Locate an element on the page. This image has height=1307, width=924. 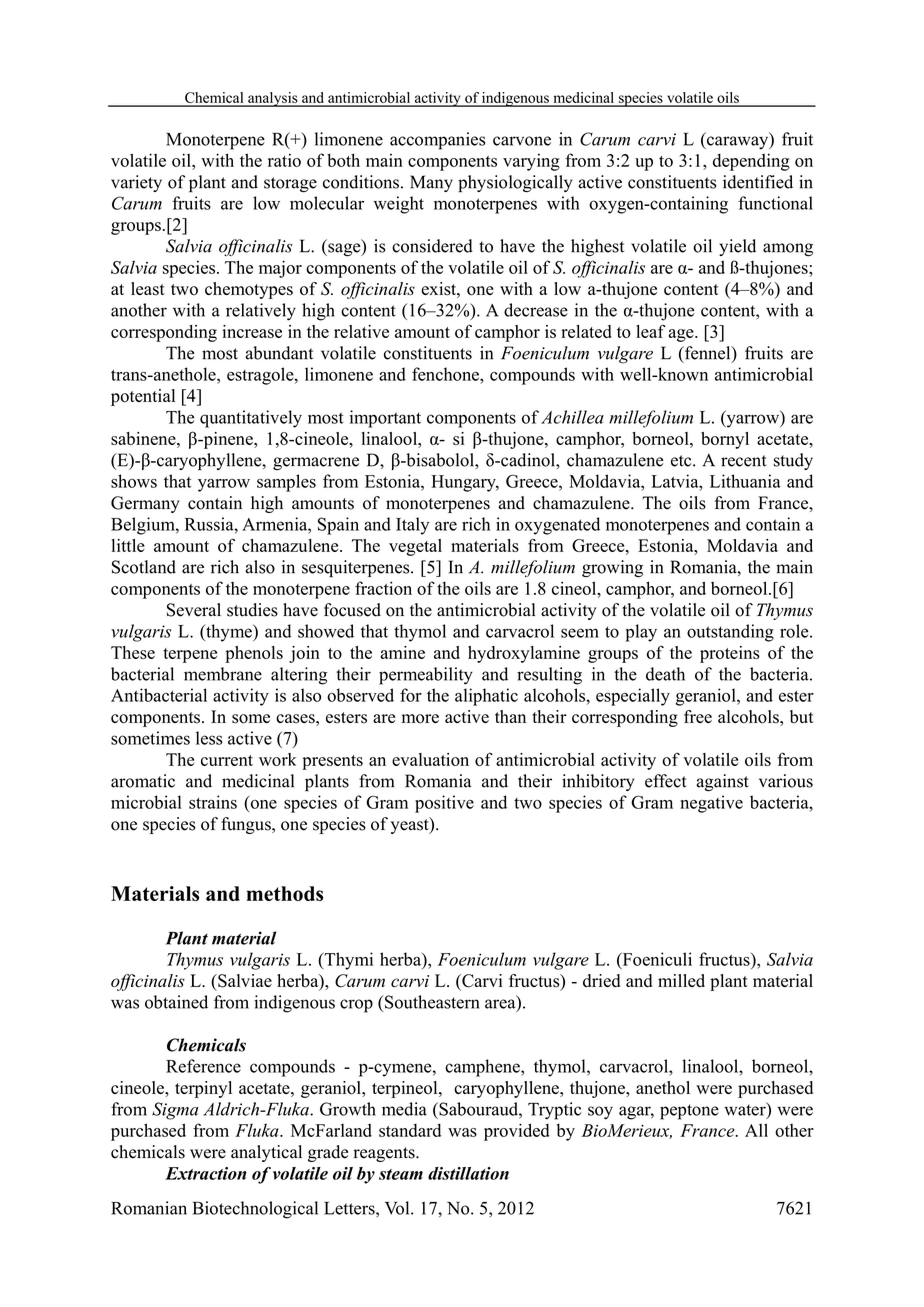
accompanies is located at coordinates (437, 141).
